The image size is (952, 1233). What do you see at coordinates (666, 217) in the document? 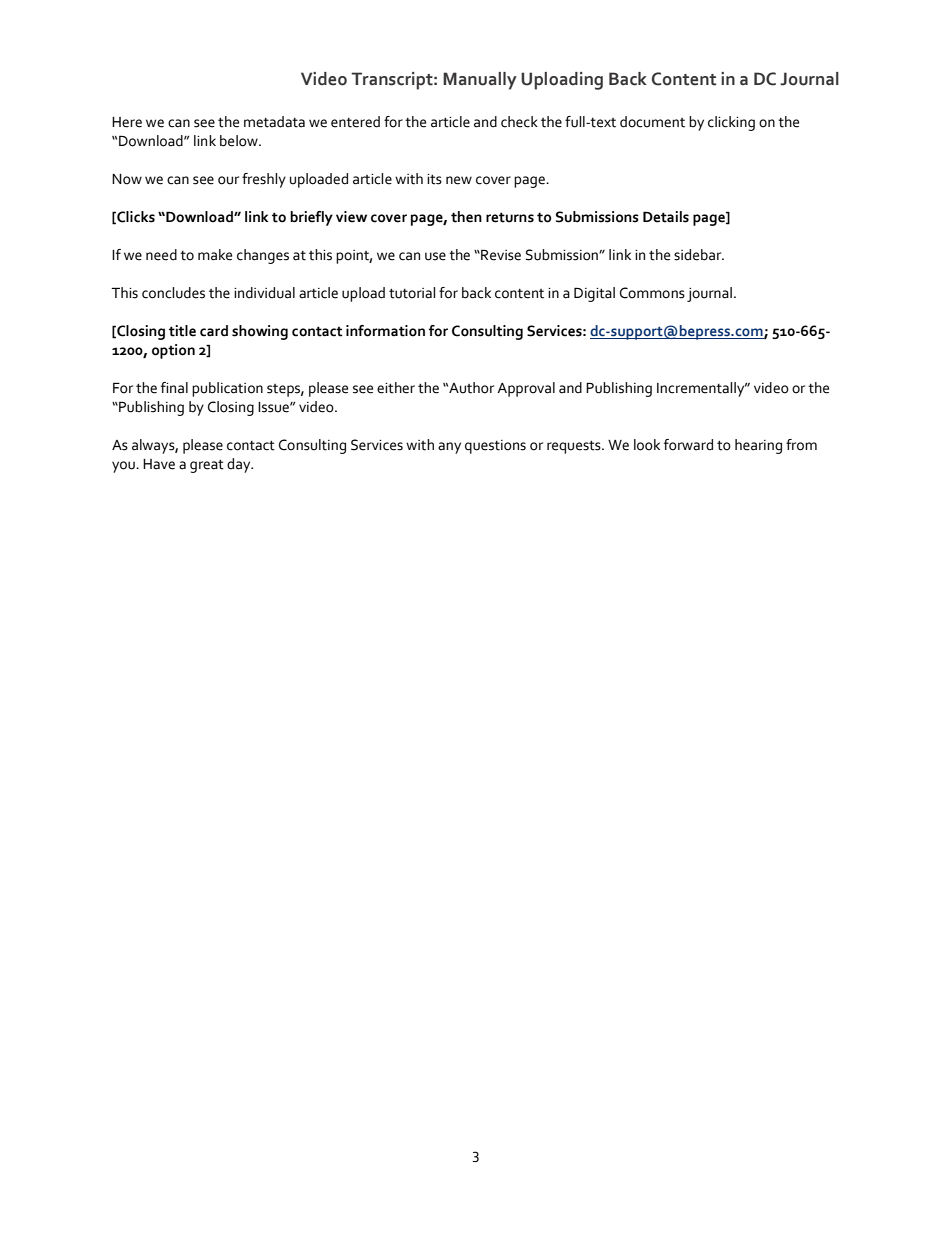
I see `Details` at bounding box center [666, 217].
